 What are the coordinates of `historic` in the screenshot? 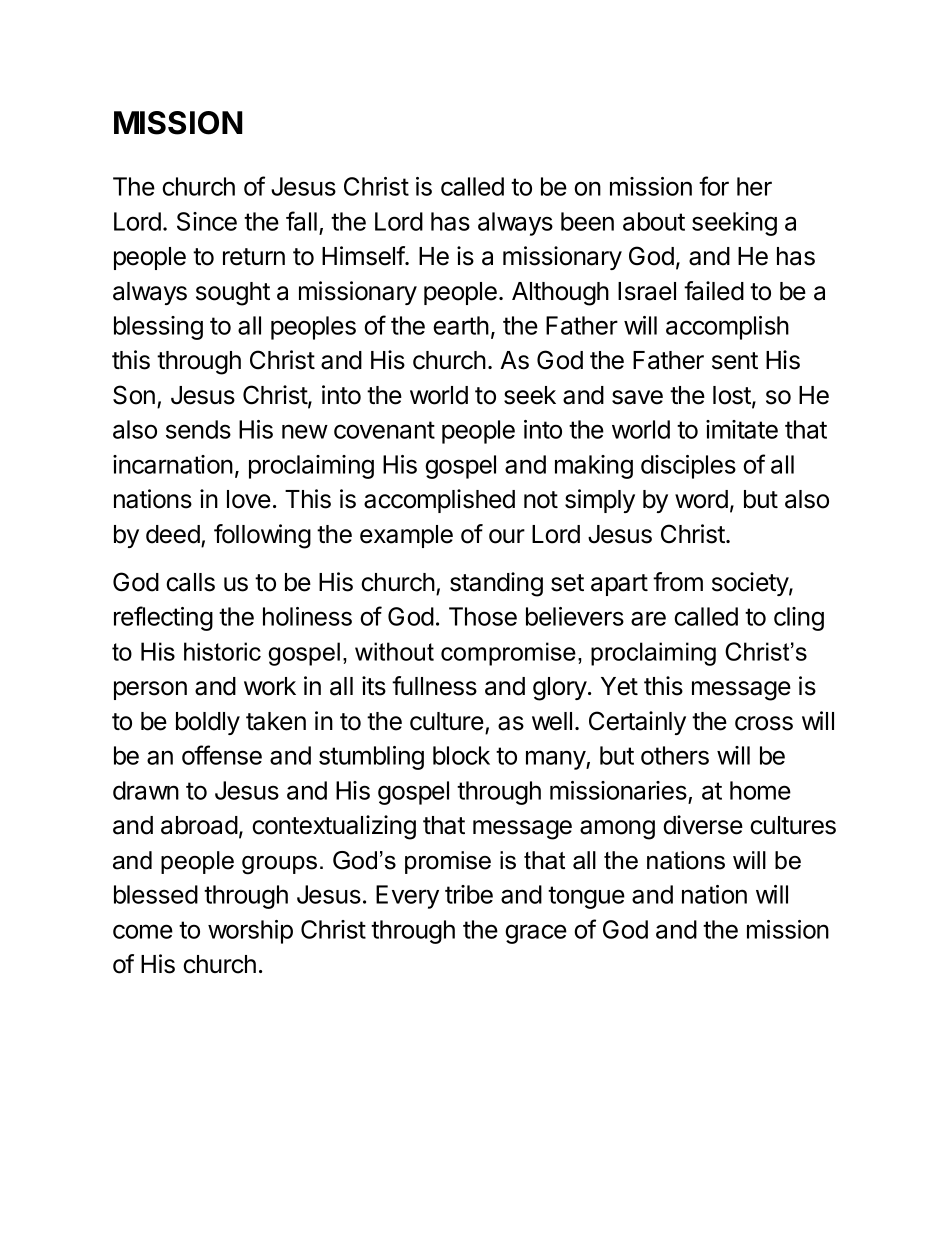 It's located at (222, 651).
